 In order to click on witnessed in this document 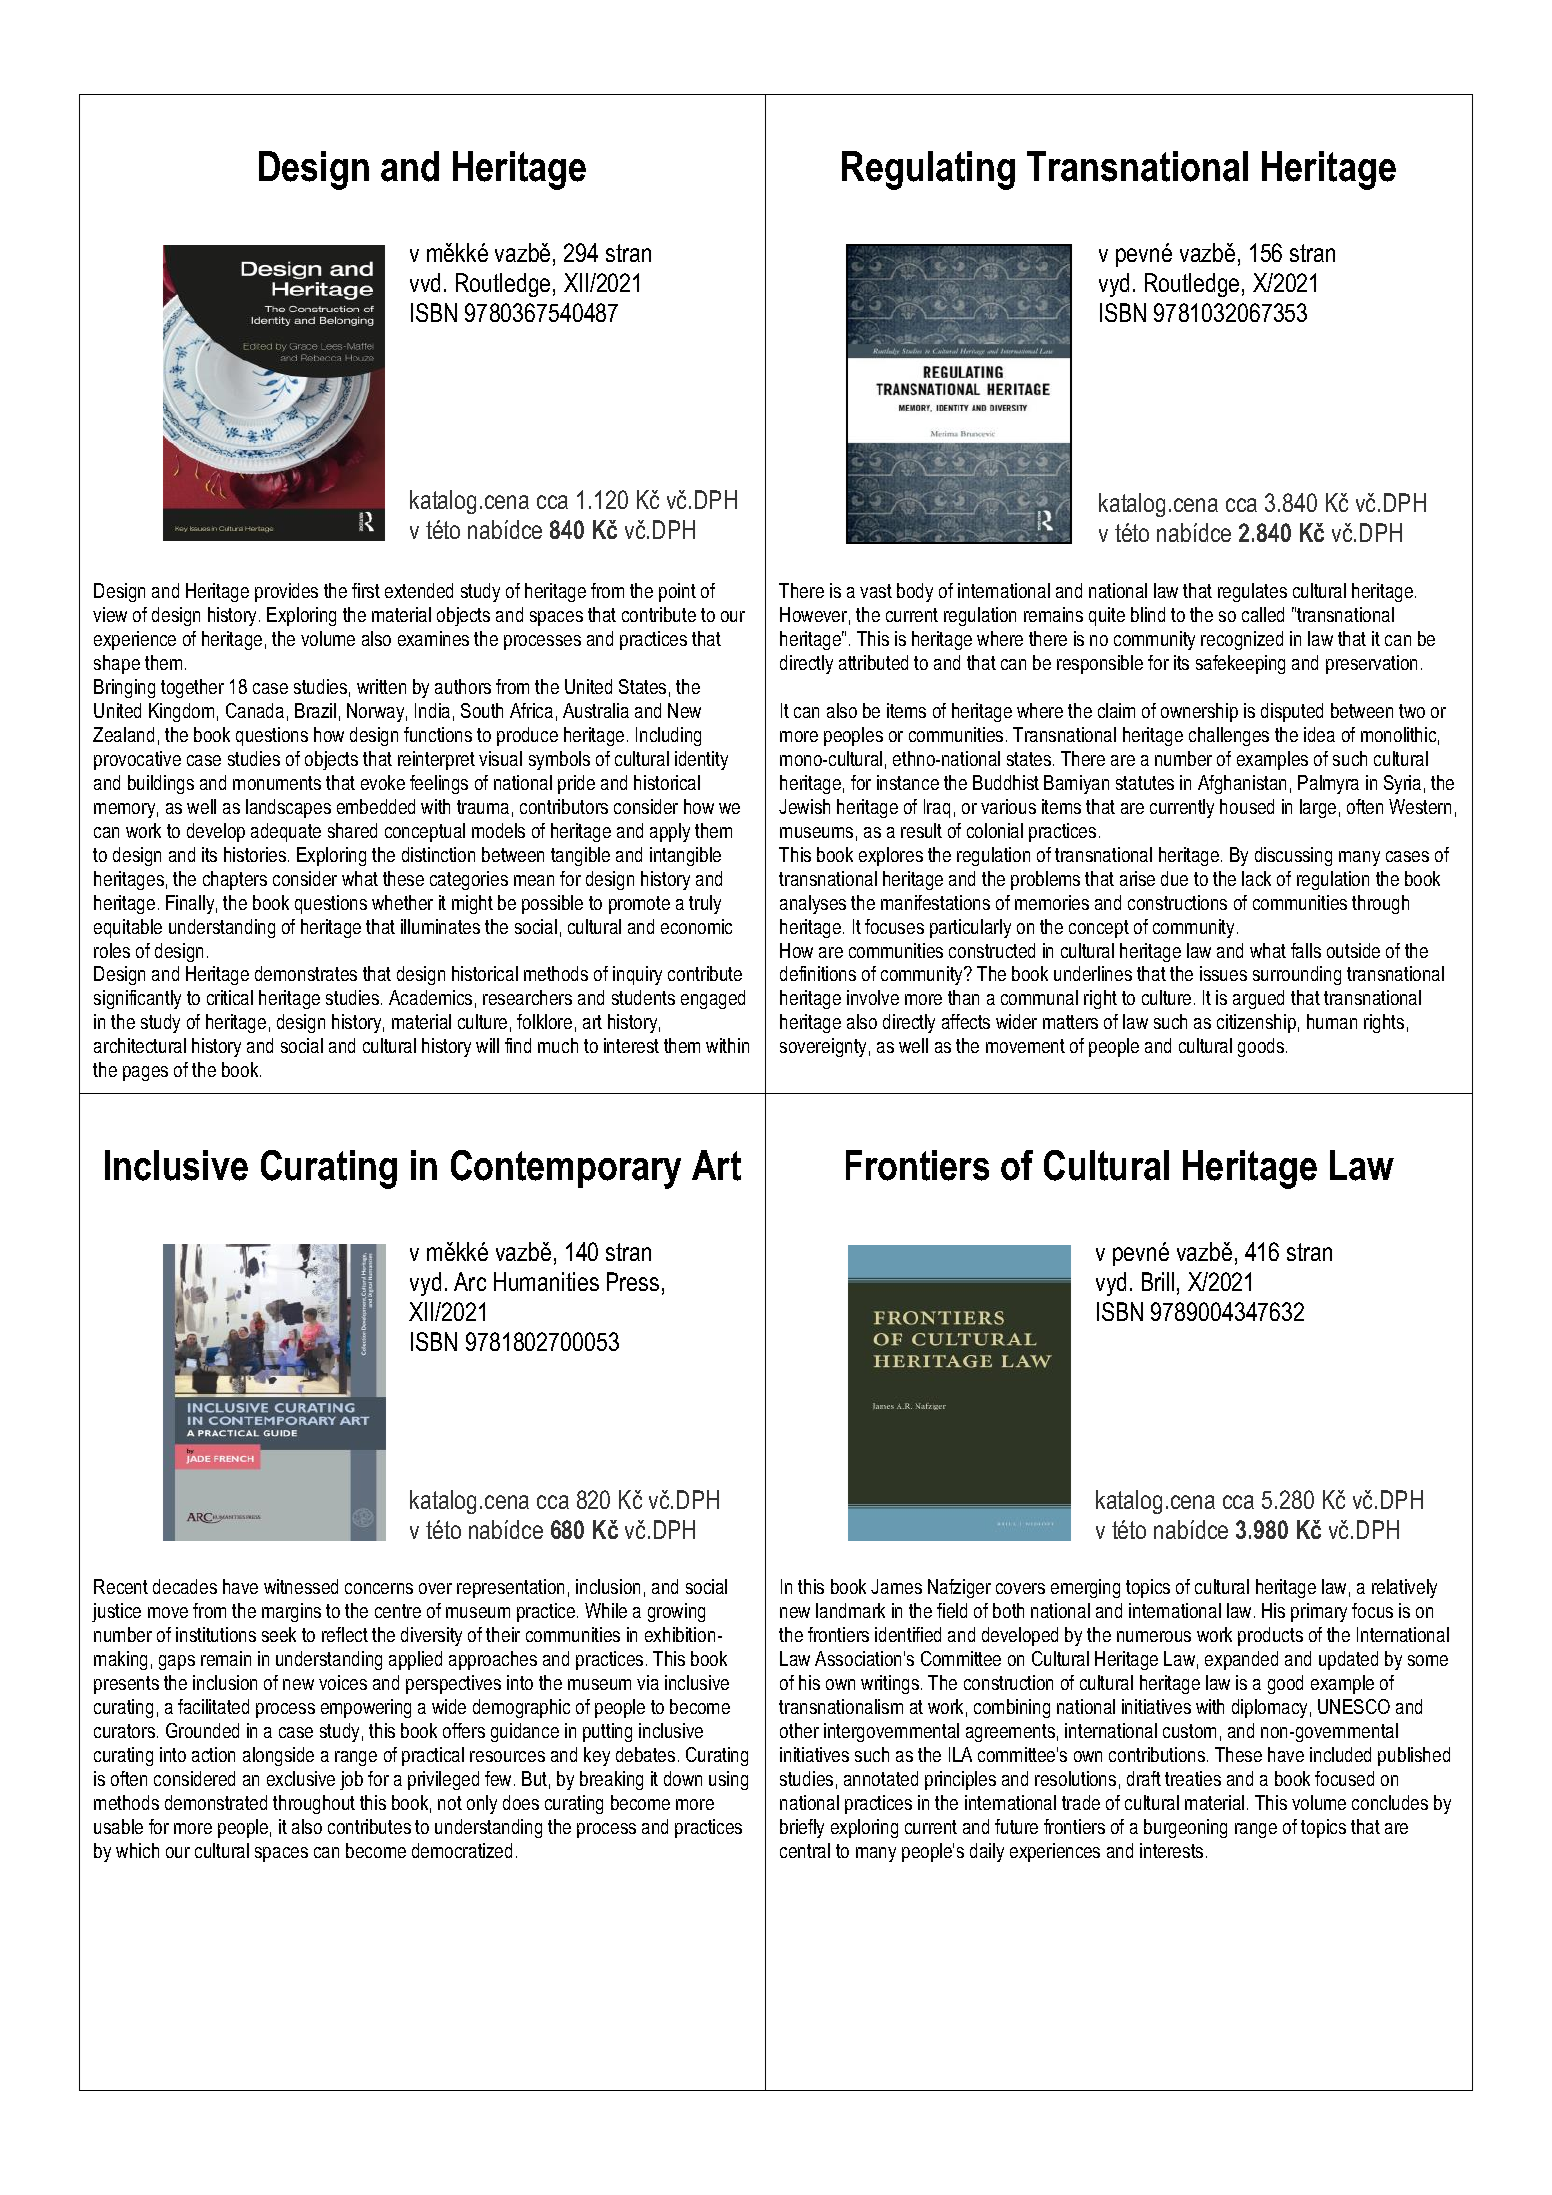, I will do `click(301, 1586)`.
